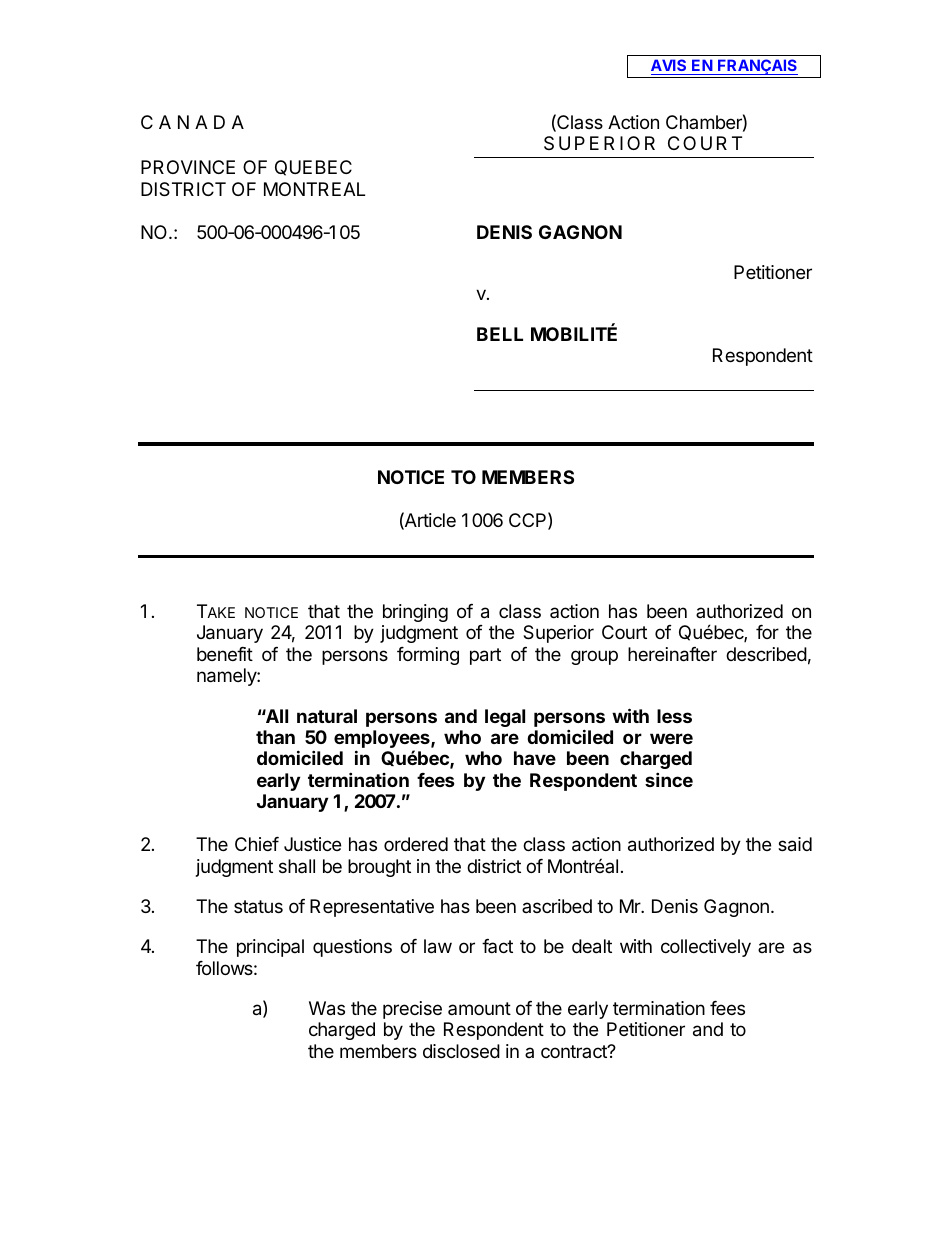 This document has height=1233, width=952. I want to click on collectively, so click(706, 948).
